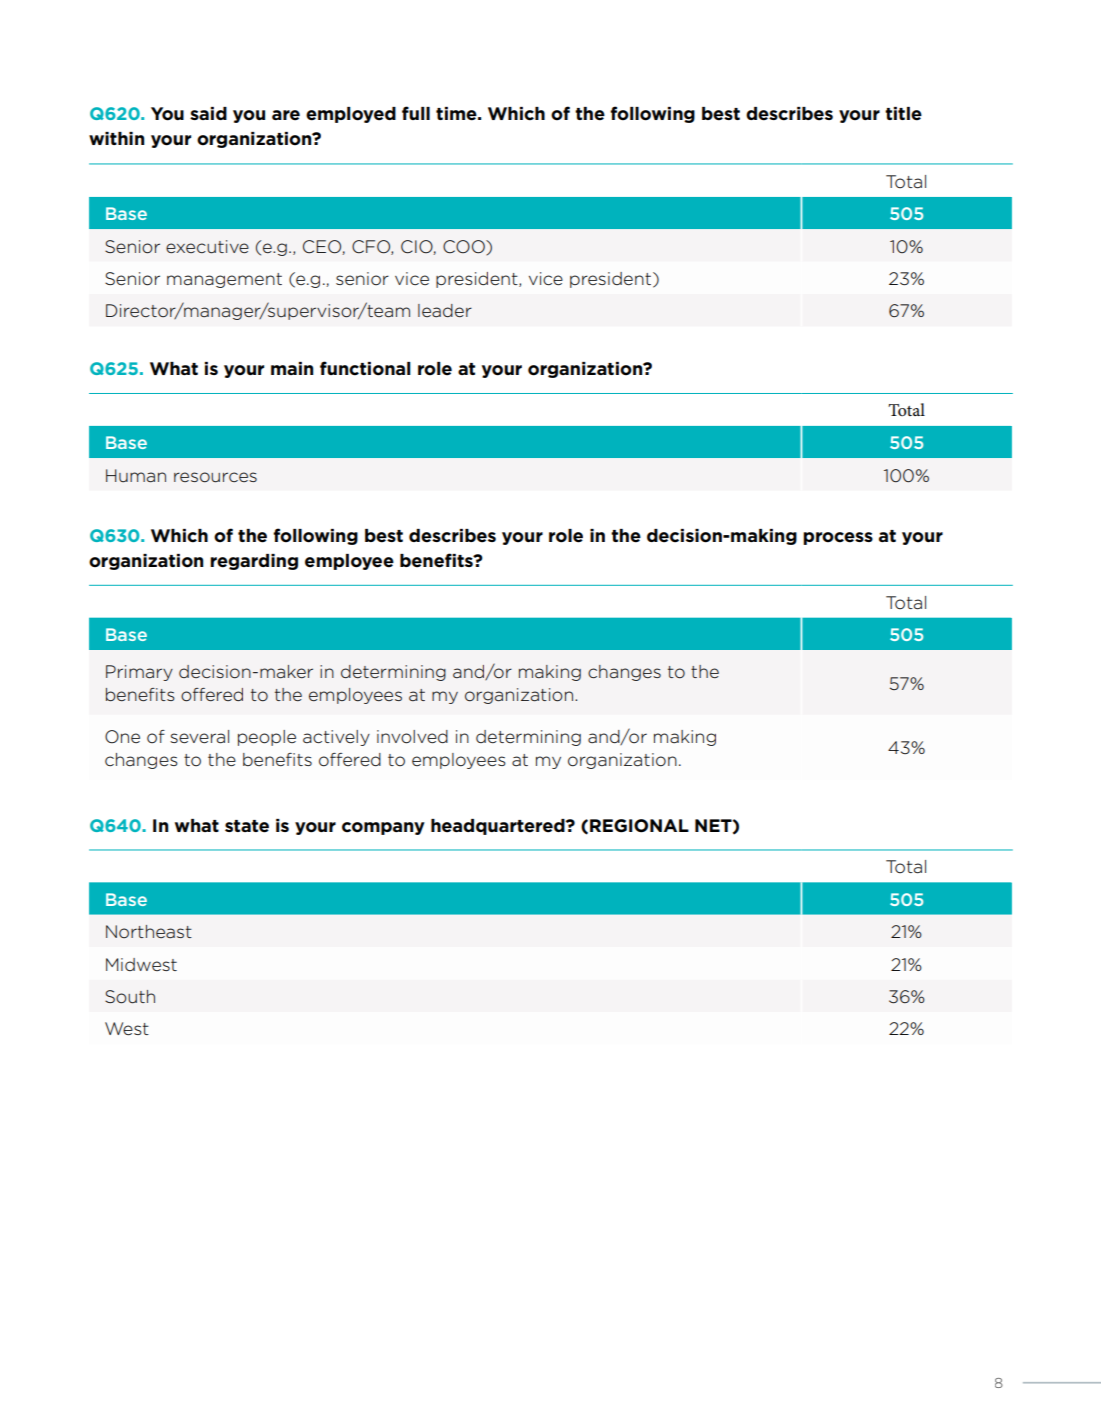 The width and height of the document is (1101, 1425). What do you see at coordinates (499, 827) in the document?
I see `headquartered` at bounding box center [499, 827].
